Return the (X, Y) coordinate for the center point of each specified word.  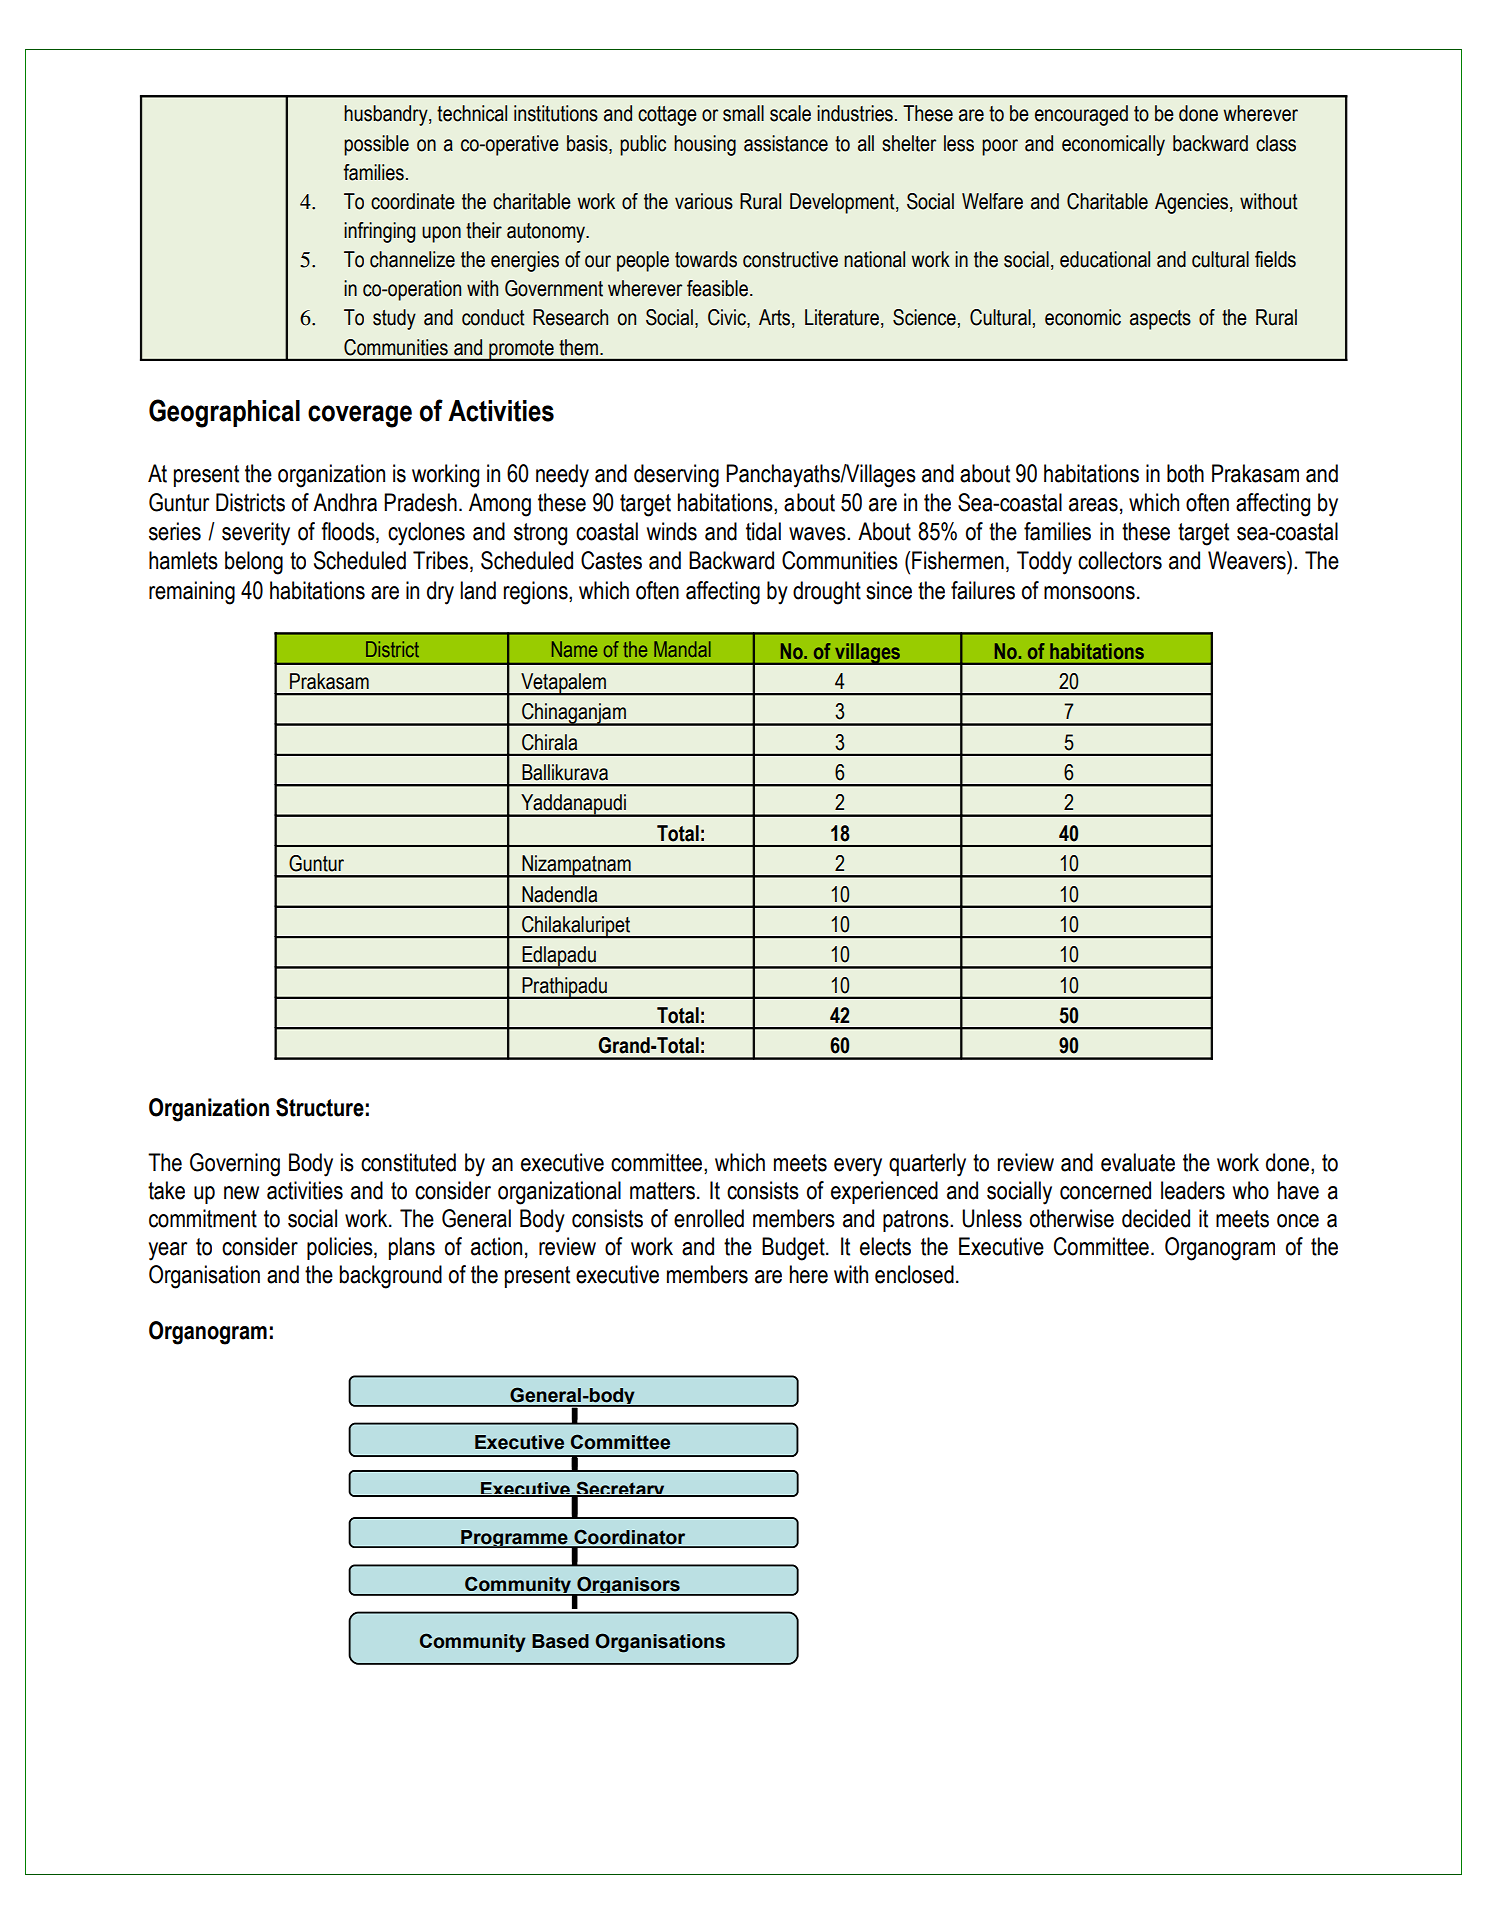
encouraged (1081, 115)
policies (341, 1248)
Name (574, 649)
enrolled (709, 1218)
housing (705, 145)
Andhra (345, 502)
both (1185, 473)
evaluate (1138, 1162)
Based (560, 1641)
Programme (514, 1539)
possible (376, 145)
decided (1156, 1218)
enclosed (914, 1274)
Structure (320, 1107)
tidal (763, 531)
